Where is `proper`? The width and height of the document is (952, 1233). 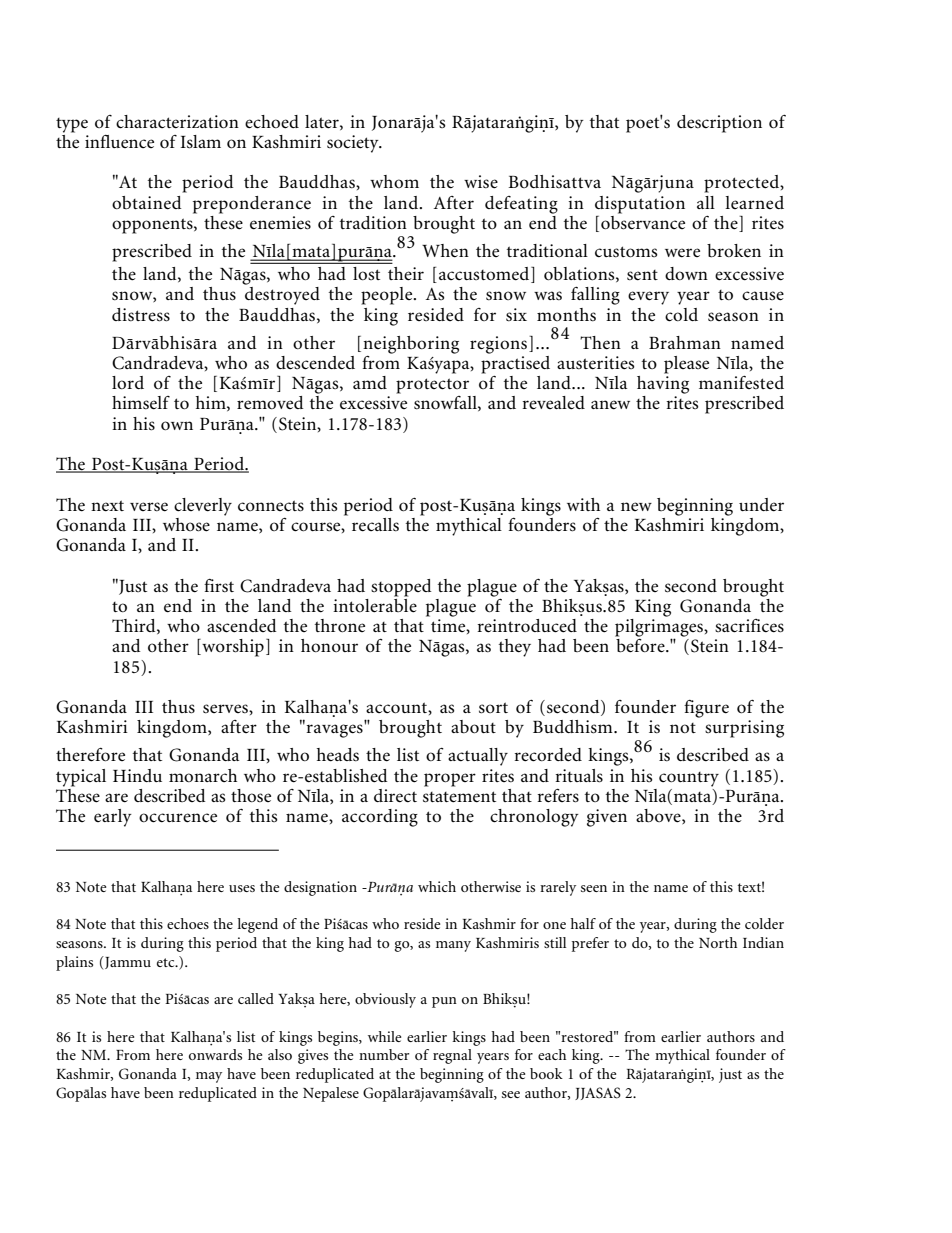 proper is located at coordinates (450, 780).
